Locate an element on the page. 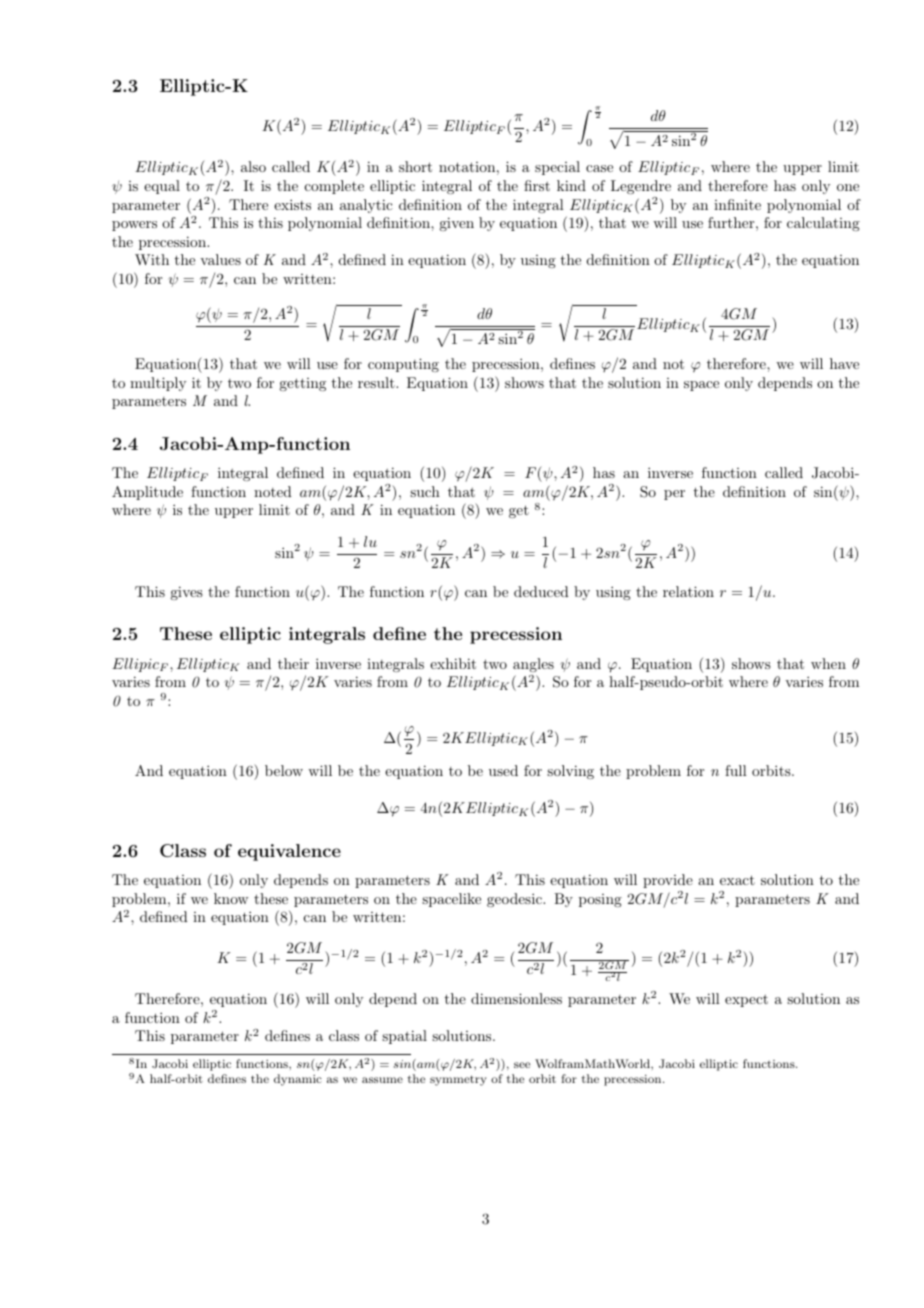 Image resolution: width=924 pixels, height=1308 pixels. such is located at coordinates (425, 491).
